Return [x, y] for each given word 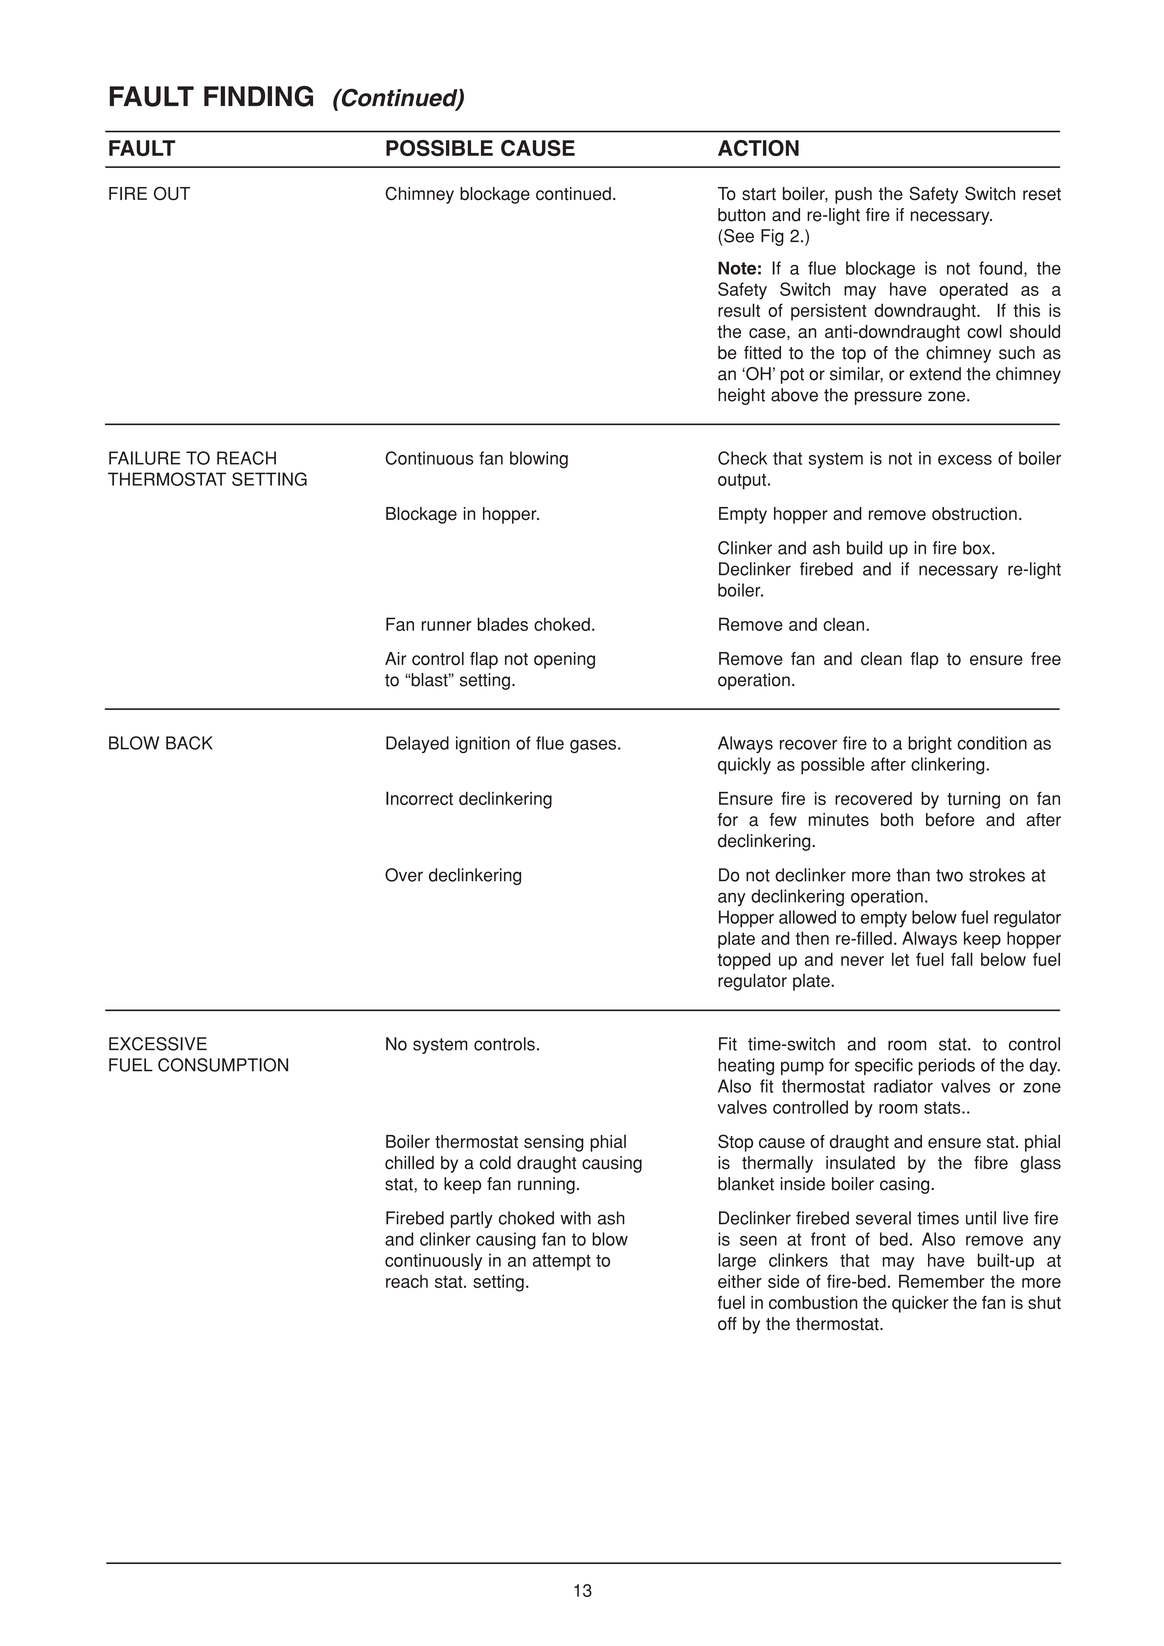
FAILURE [144, 458]
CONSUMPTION [223, 1065]
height [741, 396]
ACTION [758, 148]
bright [930, 744]
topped [744, 961]
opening [564, 660]
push [853, 195]
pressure [888, 398]
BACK [189, 743]
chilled [409, 1163]
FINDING [258, 96]
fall [962, 959]
